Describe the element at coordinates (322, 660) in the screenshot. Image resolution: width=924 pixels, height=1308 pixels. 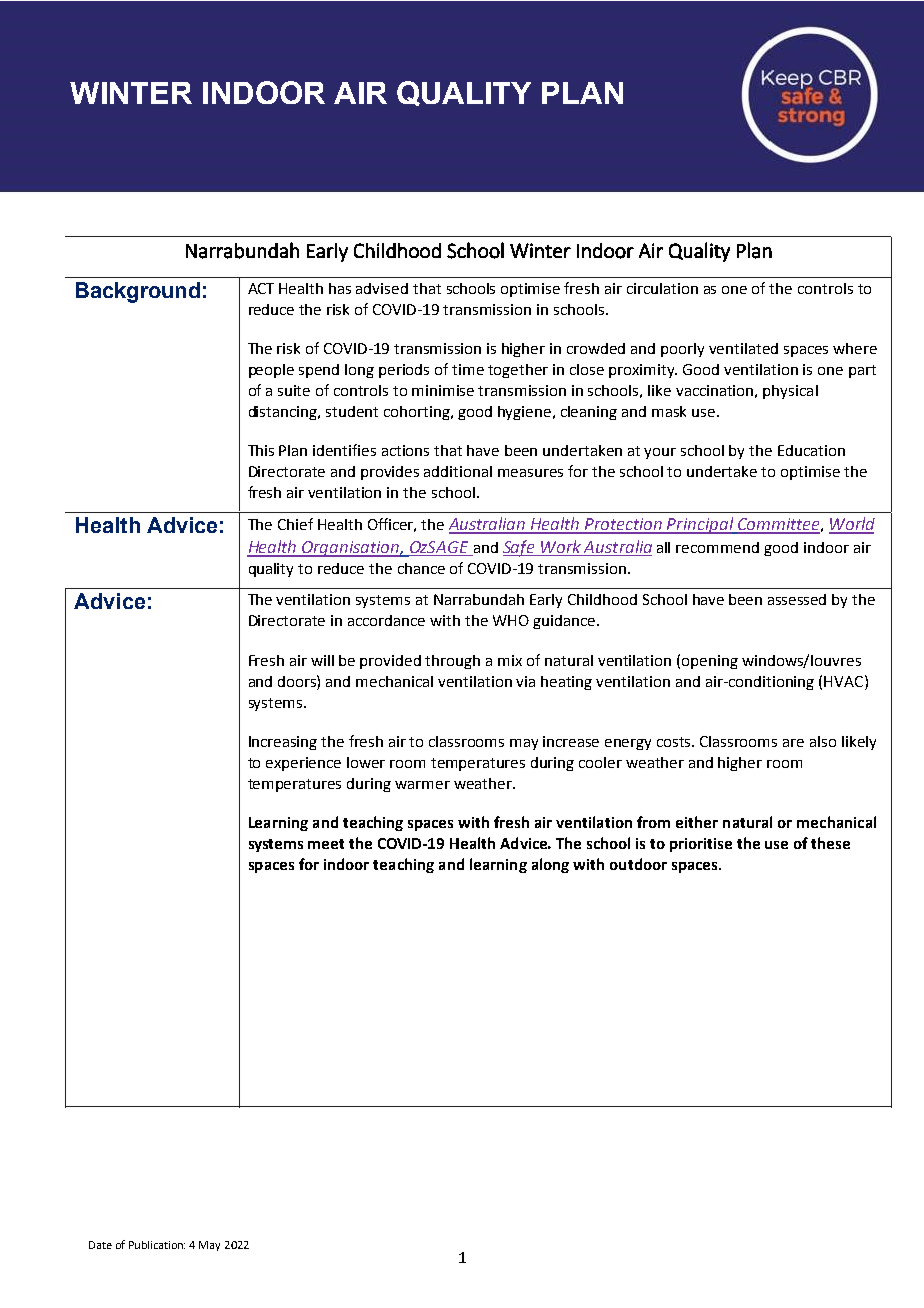
I see `will` at that location.
